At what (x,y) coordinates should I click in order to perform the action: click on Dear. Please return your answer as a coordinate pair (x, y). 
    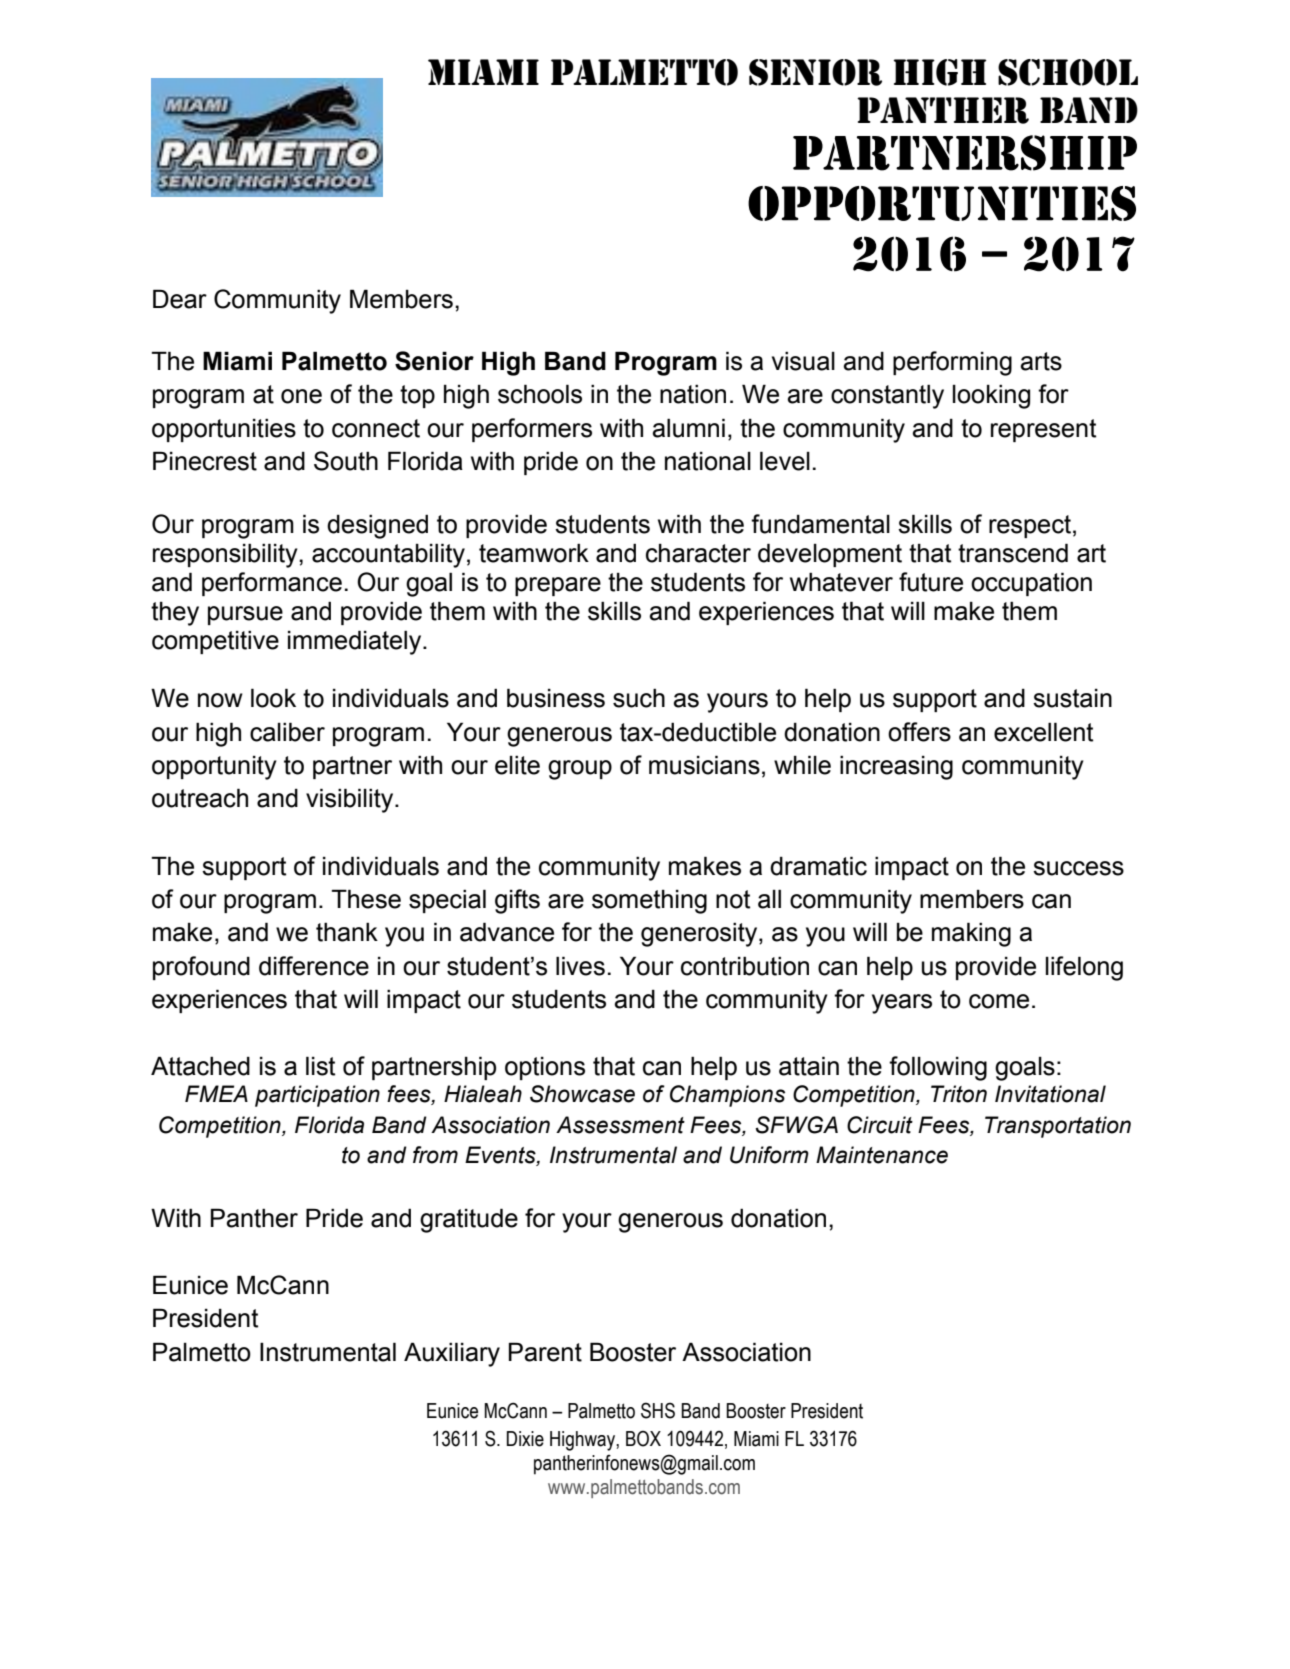
    Looking at the image, I should click on (180, 299).
